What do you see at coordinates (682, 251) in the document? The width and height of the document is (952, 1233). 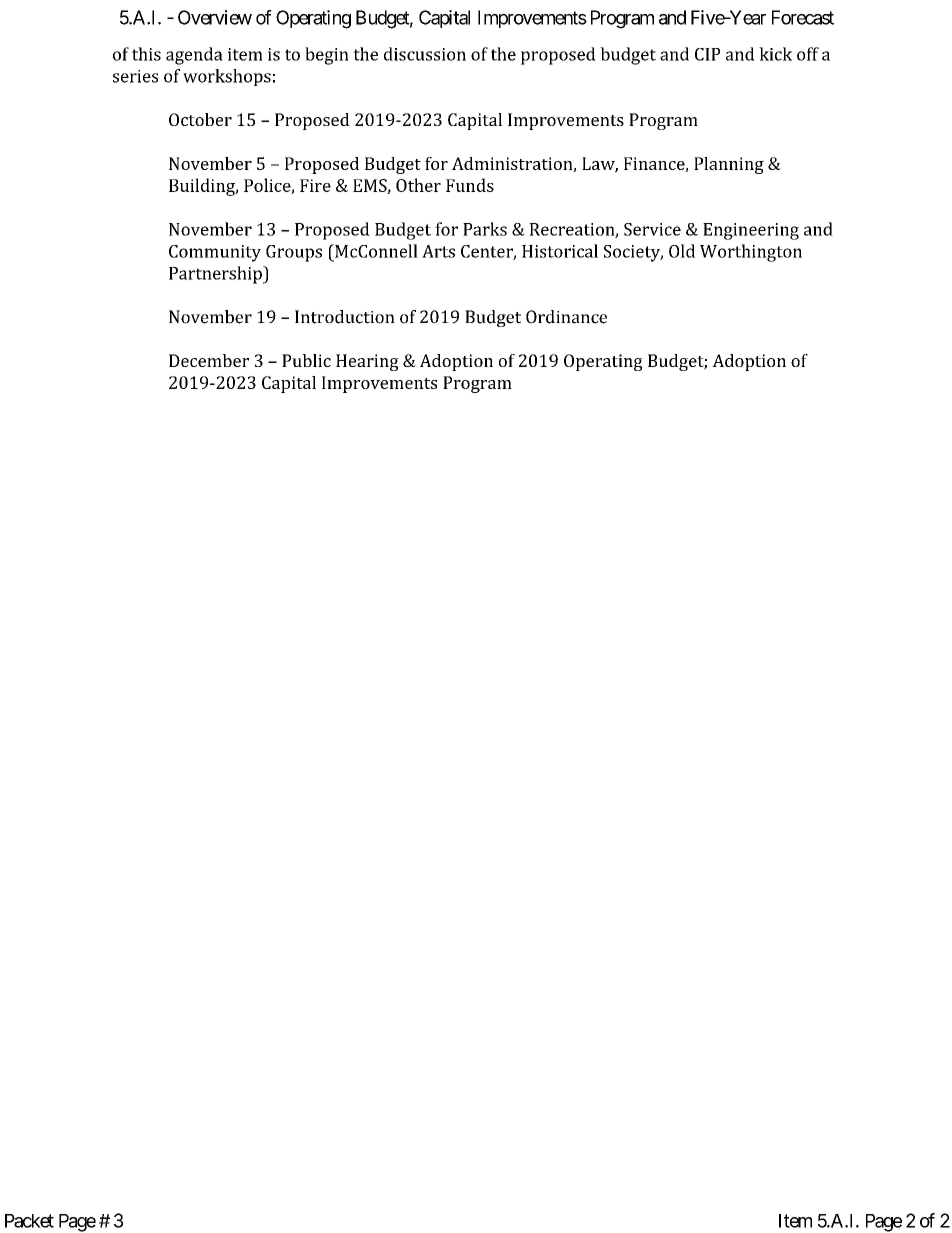 I see `Old` at bounding box center [682, 251].
